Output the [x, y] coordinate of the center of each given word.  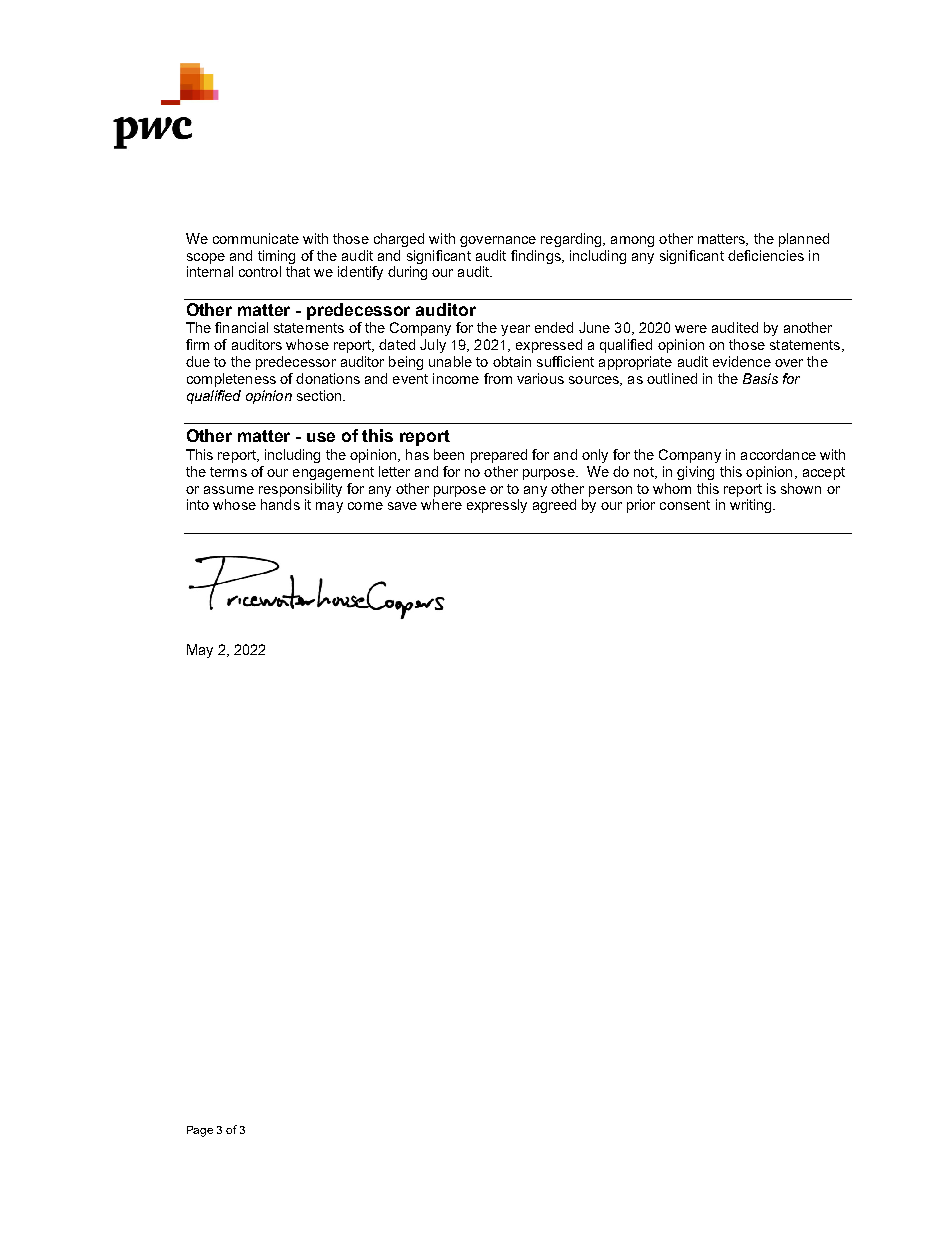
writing [752, 506]
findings [537, 257]
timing [276, 257]
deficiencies [766, 255]
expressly [497, 506]
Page [200, 1131]
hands [280, 504]
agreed [554, 506]
